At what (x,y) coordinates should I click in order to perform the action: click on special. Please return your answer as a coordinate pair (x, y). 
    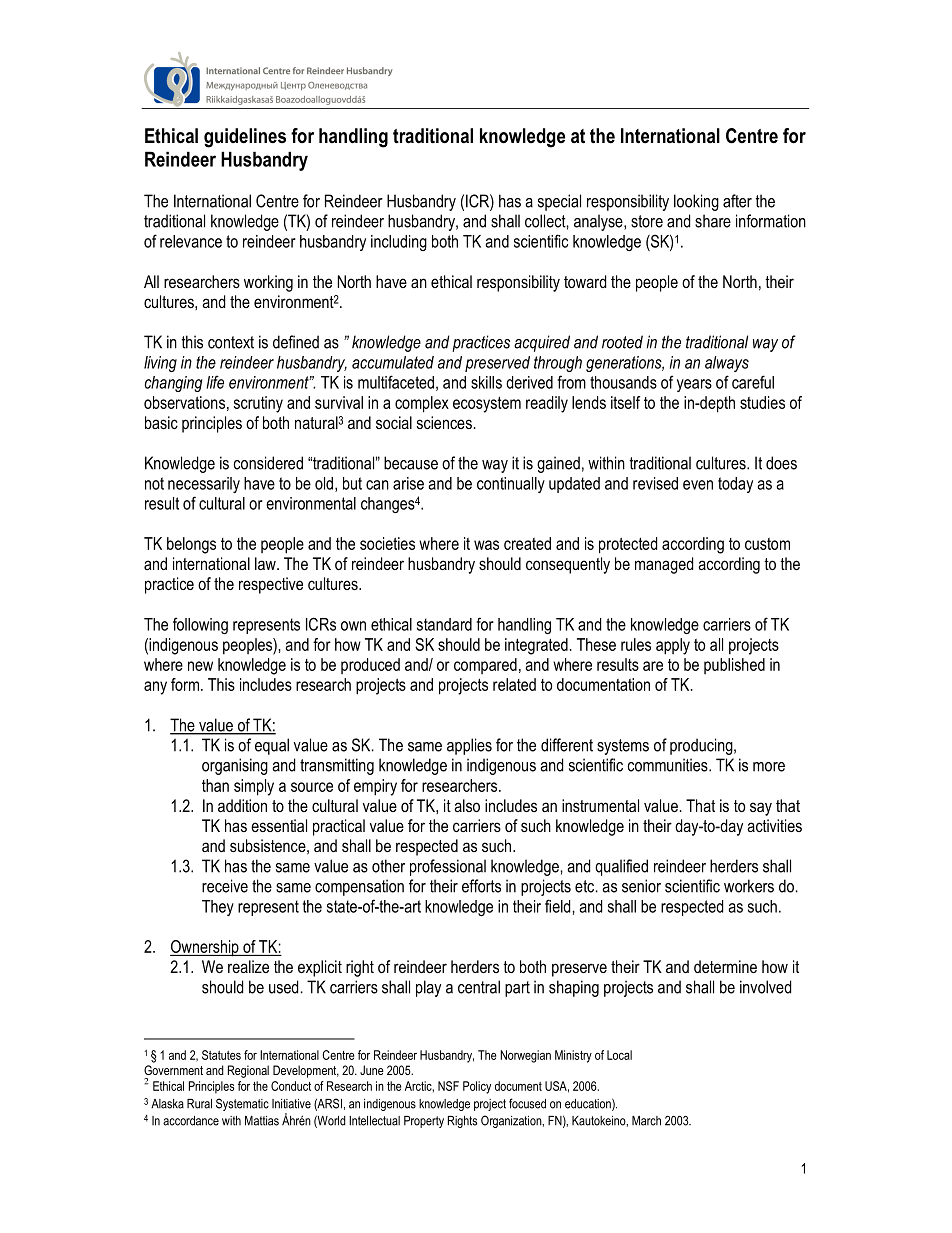
    Looking at the image, I should click on (559, 202).
